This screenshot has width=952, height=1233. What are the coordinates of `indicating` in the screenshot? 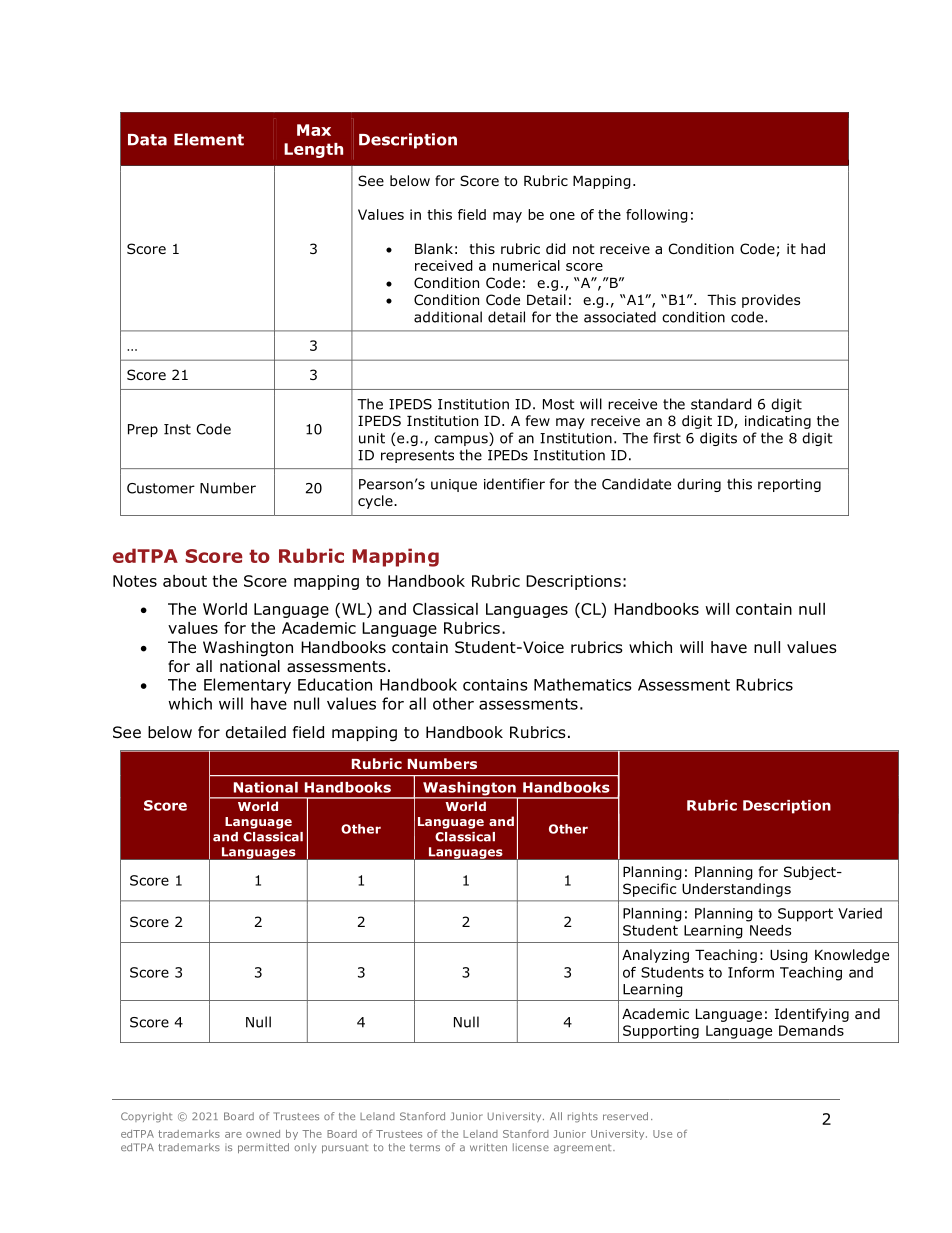 It's located at (778, 422).
